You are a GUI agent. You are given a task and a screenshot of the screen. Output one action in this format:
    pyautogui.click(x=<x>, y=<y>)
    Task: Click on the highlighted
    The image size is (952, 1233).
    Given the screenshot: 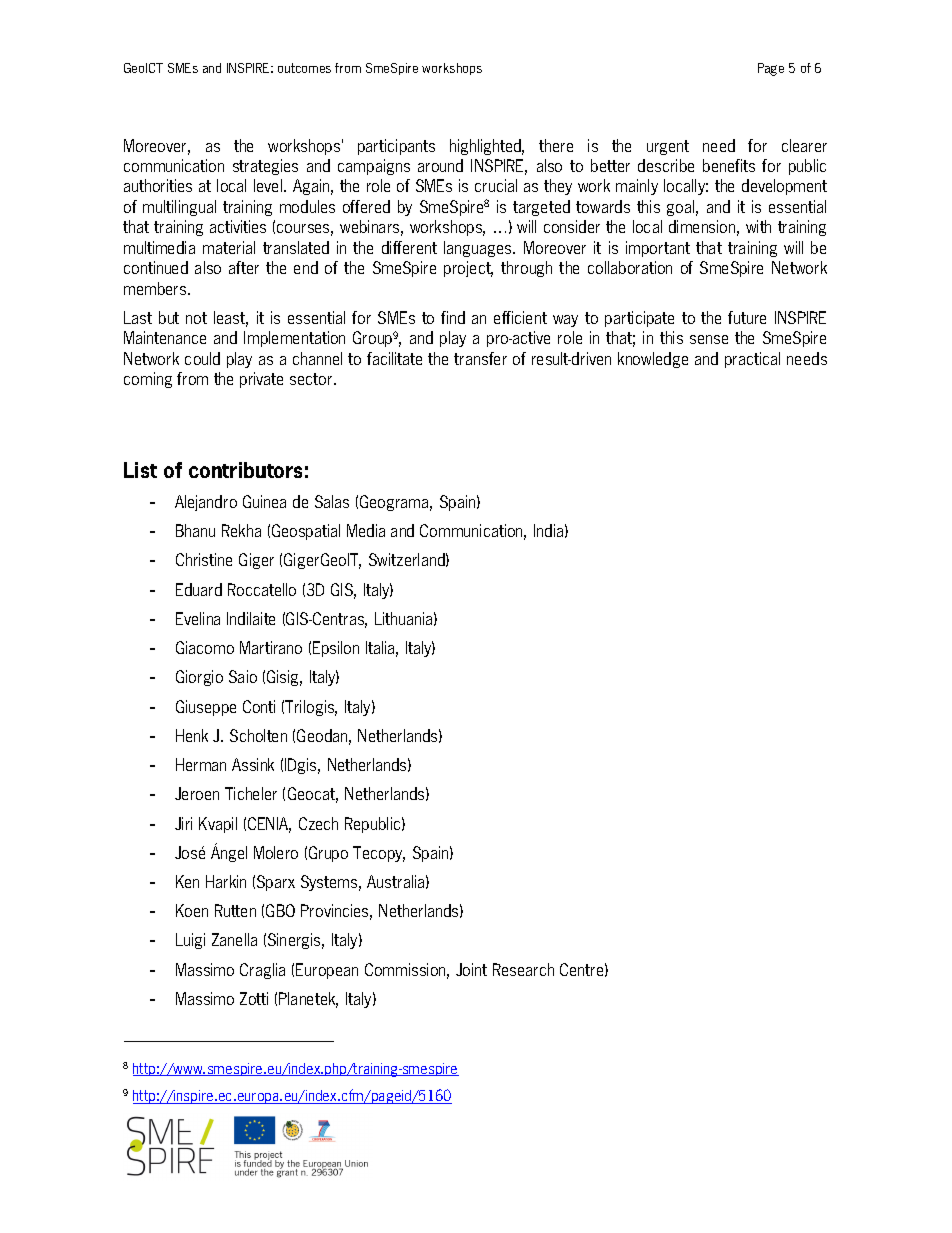 What is the action you would take?
    pyautogui.click(x=487, y=147)
